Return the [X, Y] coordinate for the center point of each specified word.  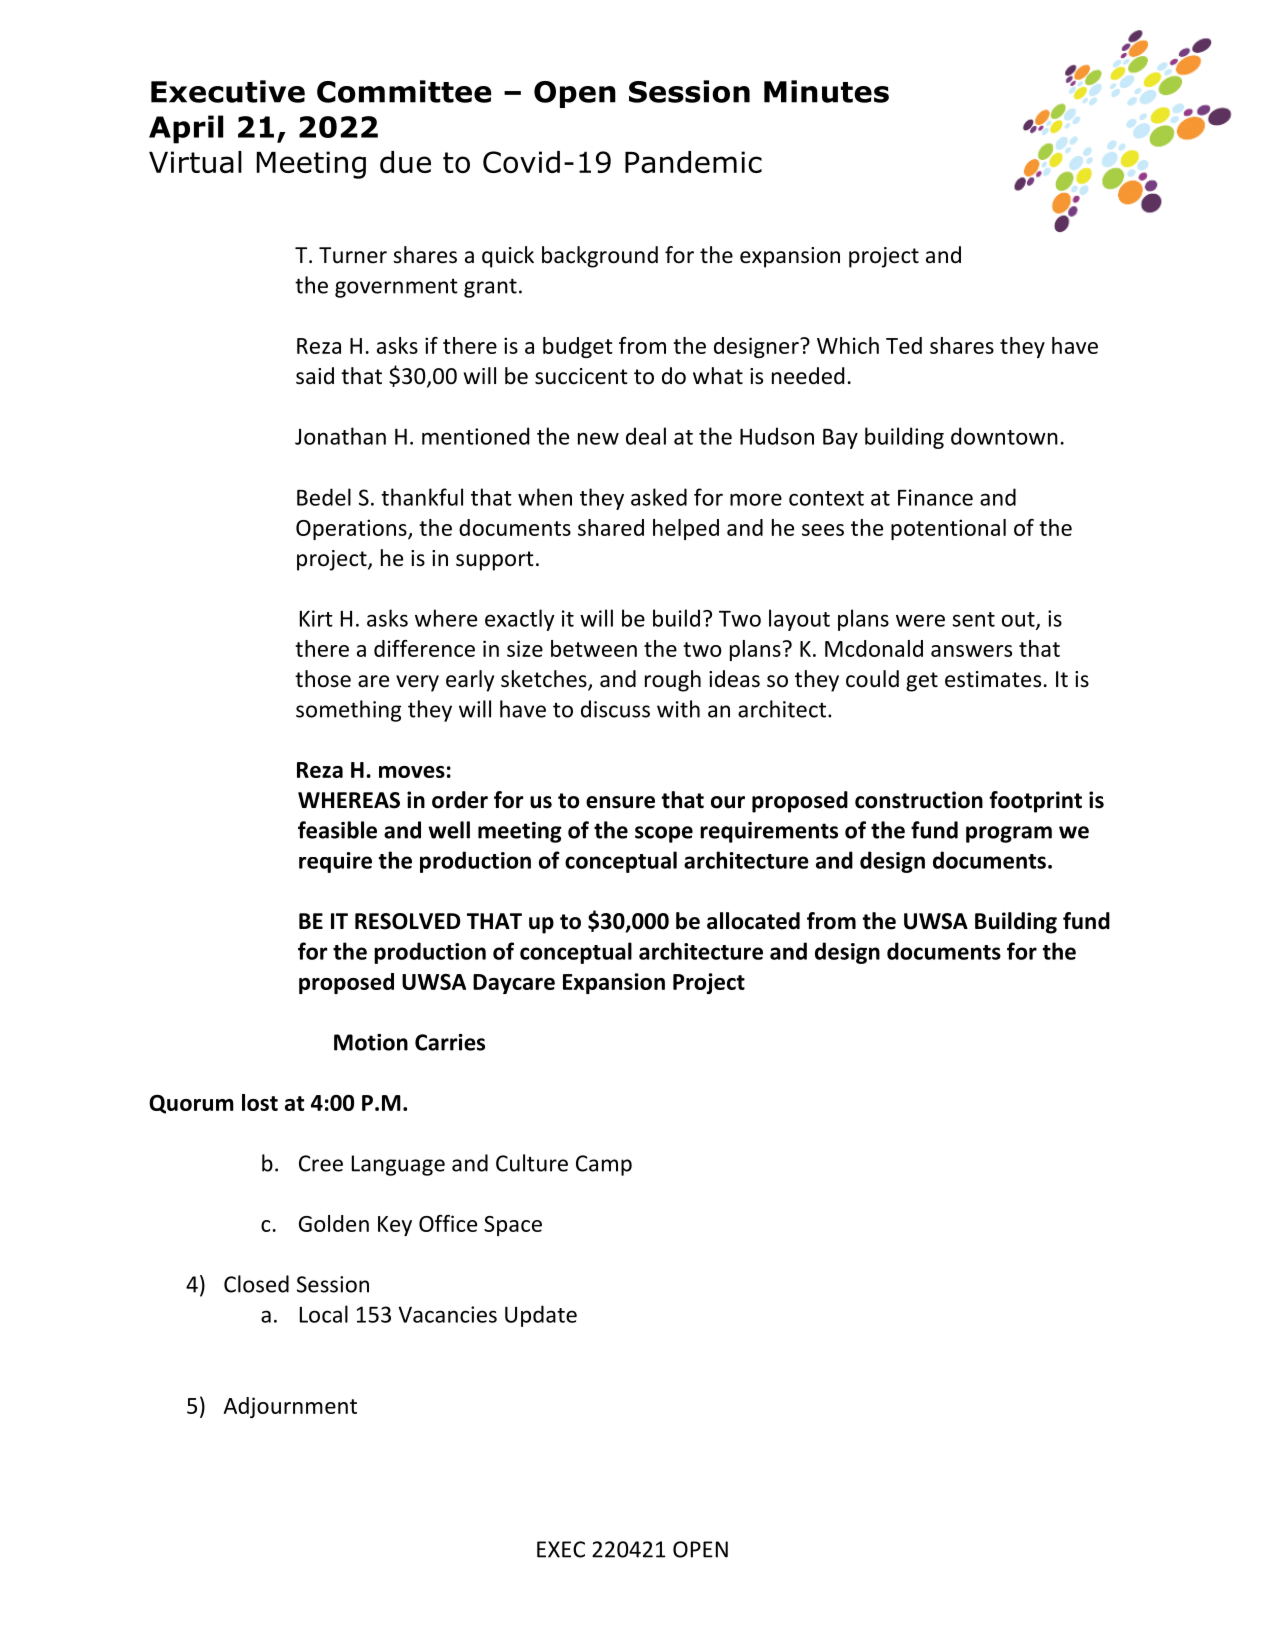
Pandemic [693, 162]
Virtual [195, 162]
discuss [615, 709]
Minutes [826, 91]
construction [919, 800]
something [348, 711]
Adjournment [290, 1407]
